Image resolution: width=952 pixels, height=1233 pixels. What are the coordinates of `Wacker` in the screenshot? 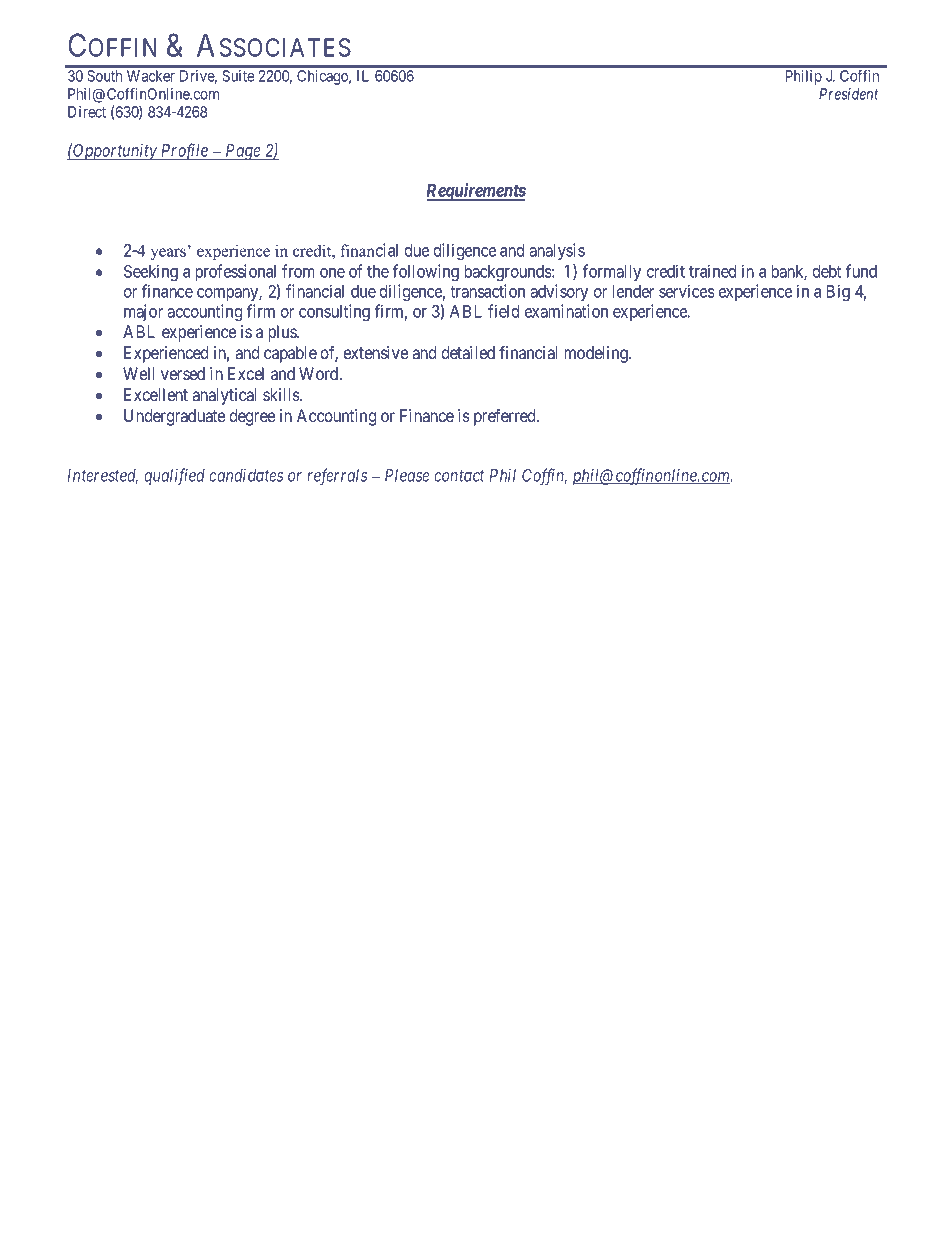 It's located at (151, 76).
